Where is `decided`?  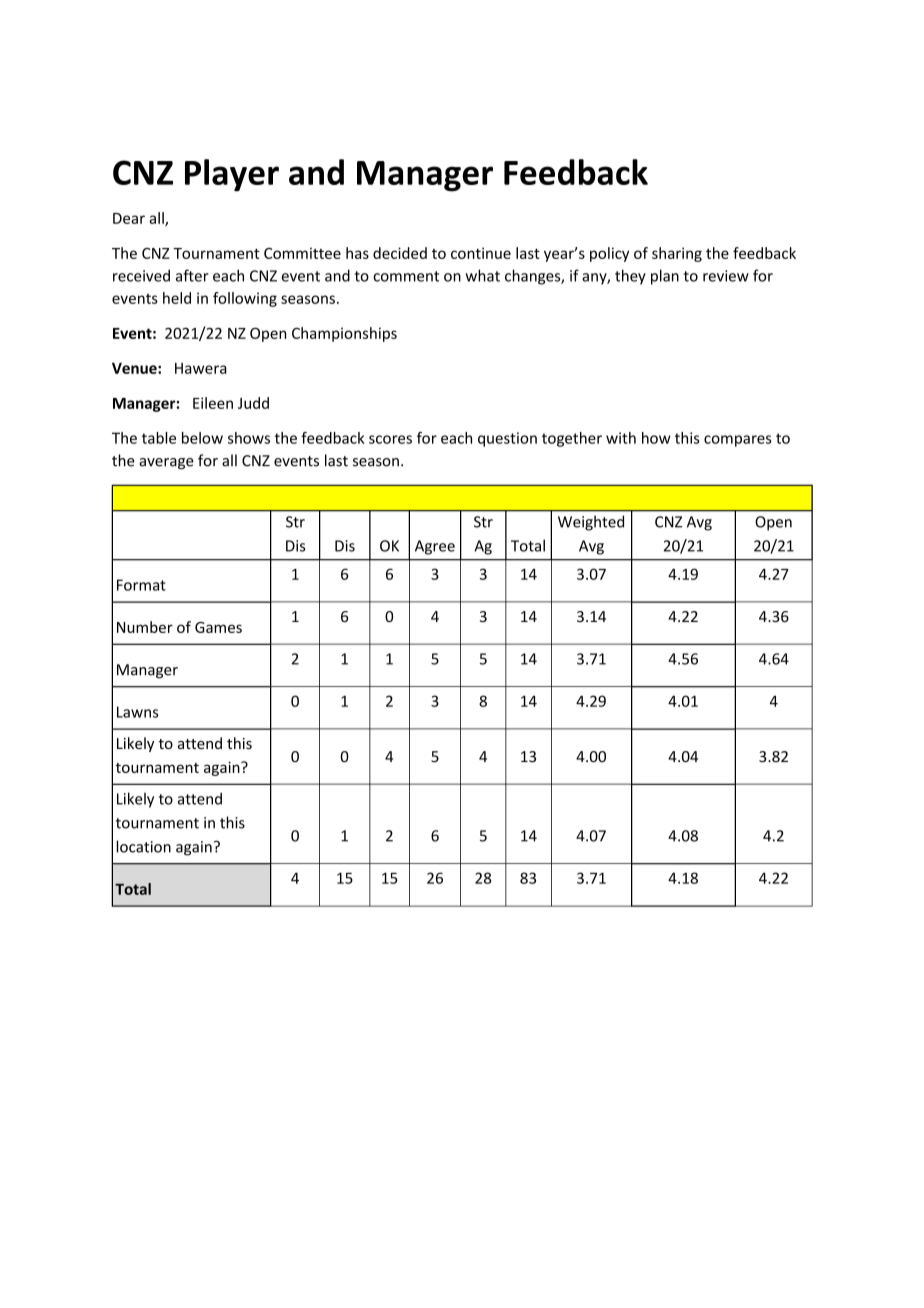 decided is located at coordinates (400, 253).
